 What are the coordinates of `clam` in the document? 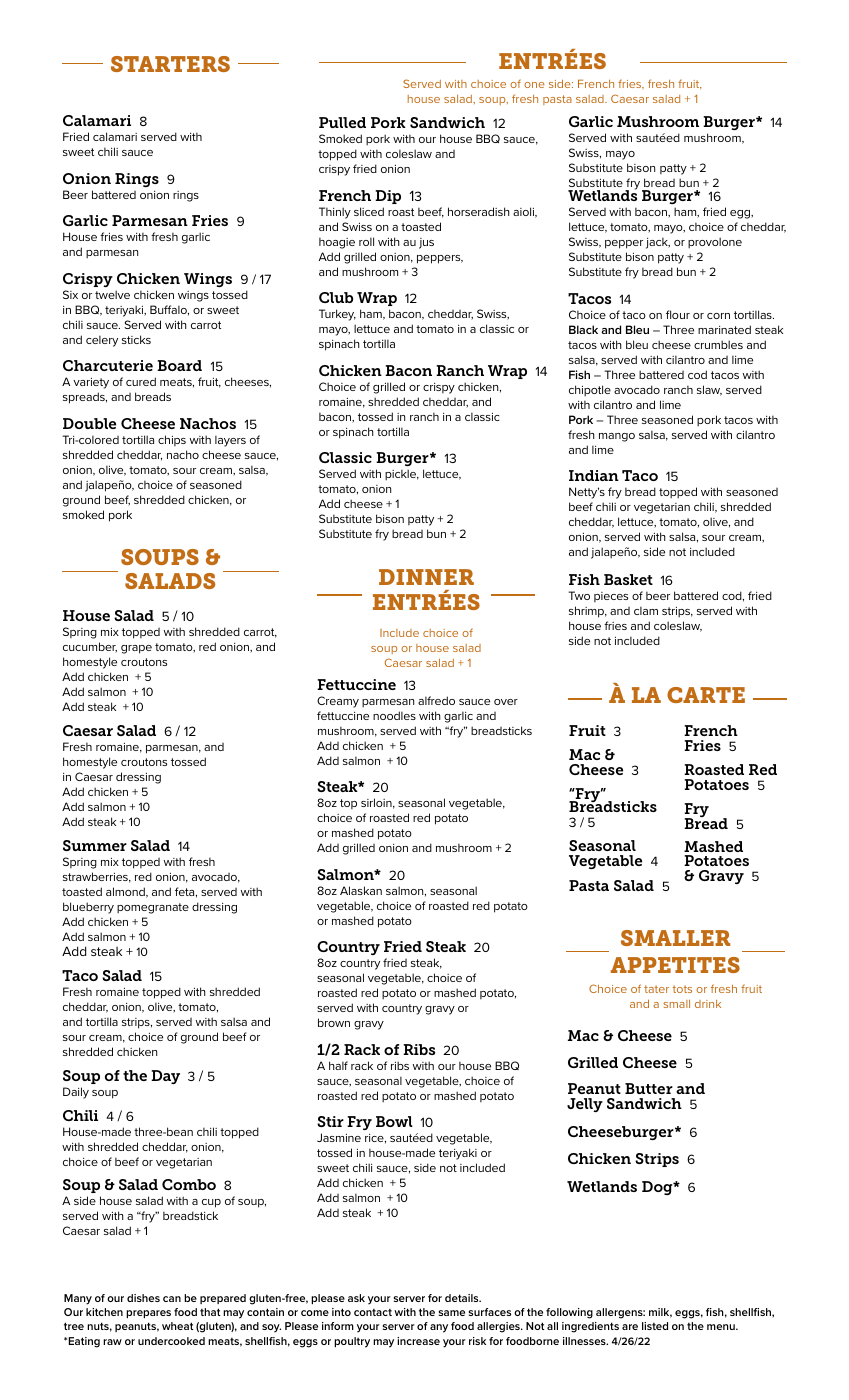 It's located at (646, 610).
